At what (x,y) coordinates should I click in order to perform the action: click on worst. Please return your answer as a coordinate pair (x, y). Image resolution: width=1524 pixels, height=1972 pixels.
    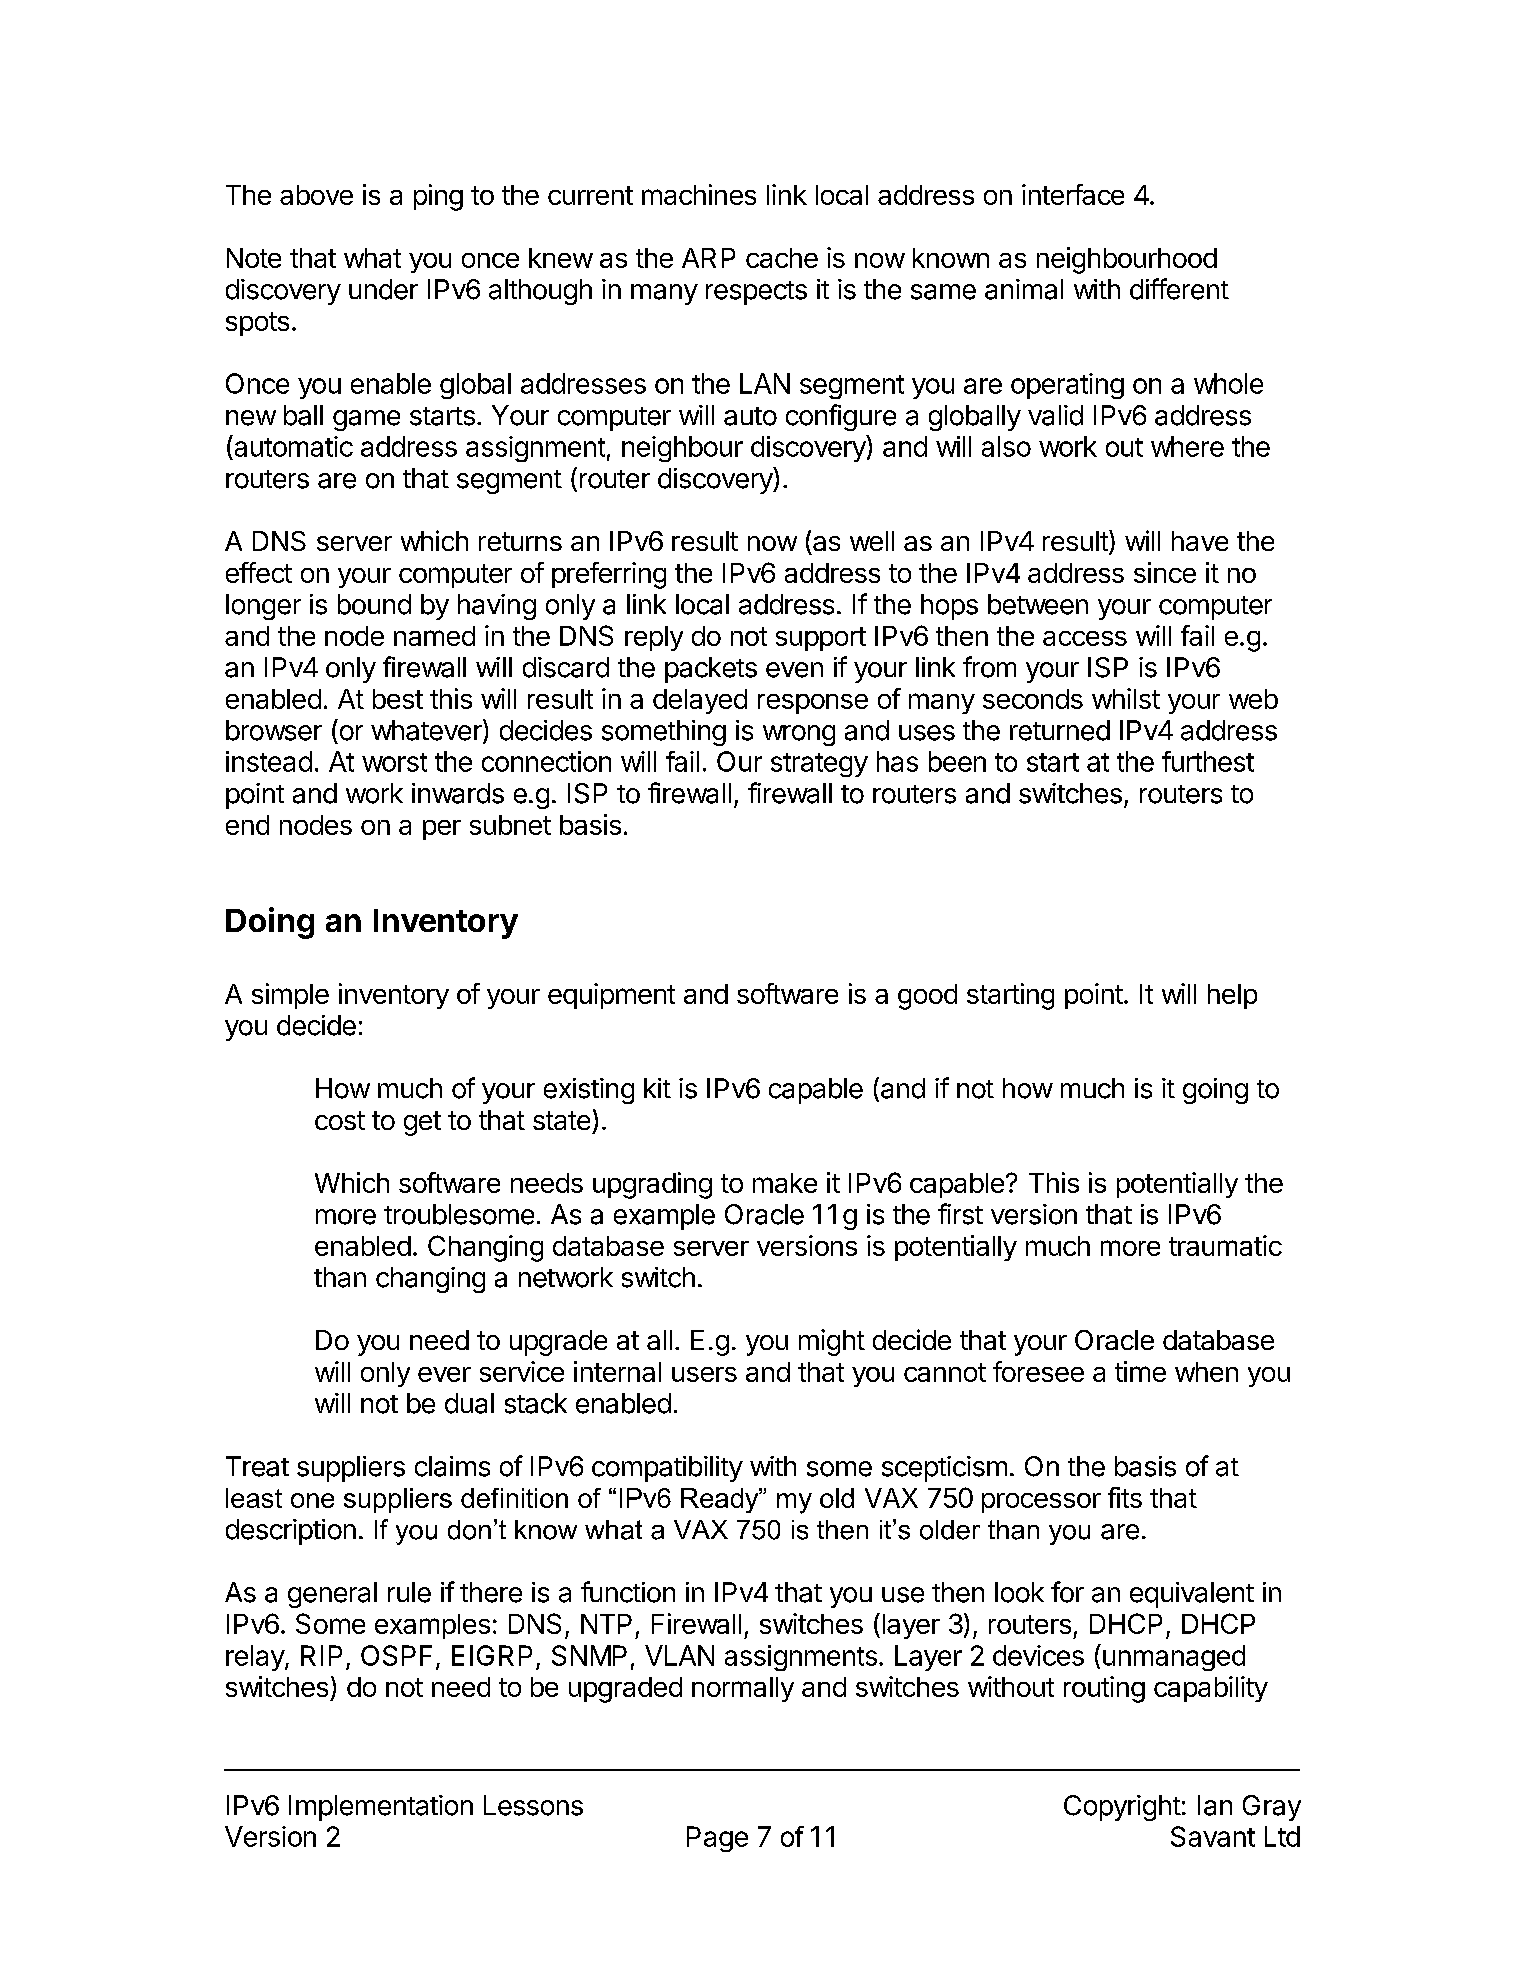
    Looking at the image, I should click on (394, 762).
